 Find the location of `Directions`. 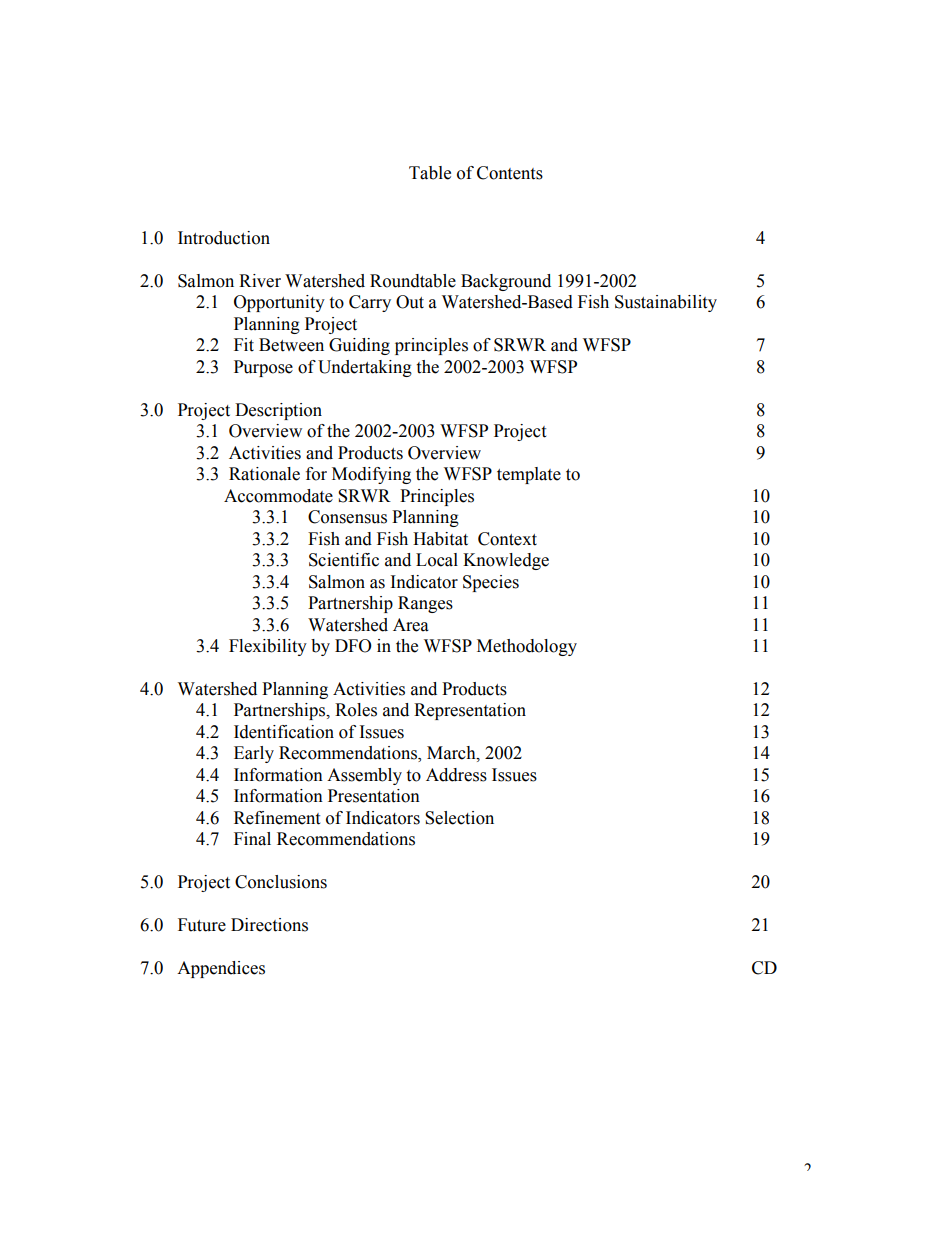

Directions is located at coordinates (269, 925).
